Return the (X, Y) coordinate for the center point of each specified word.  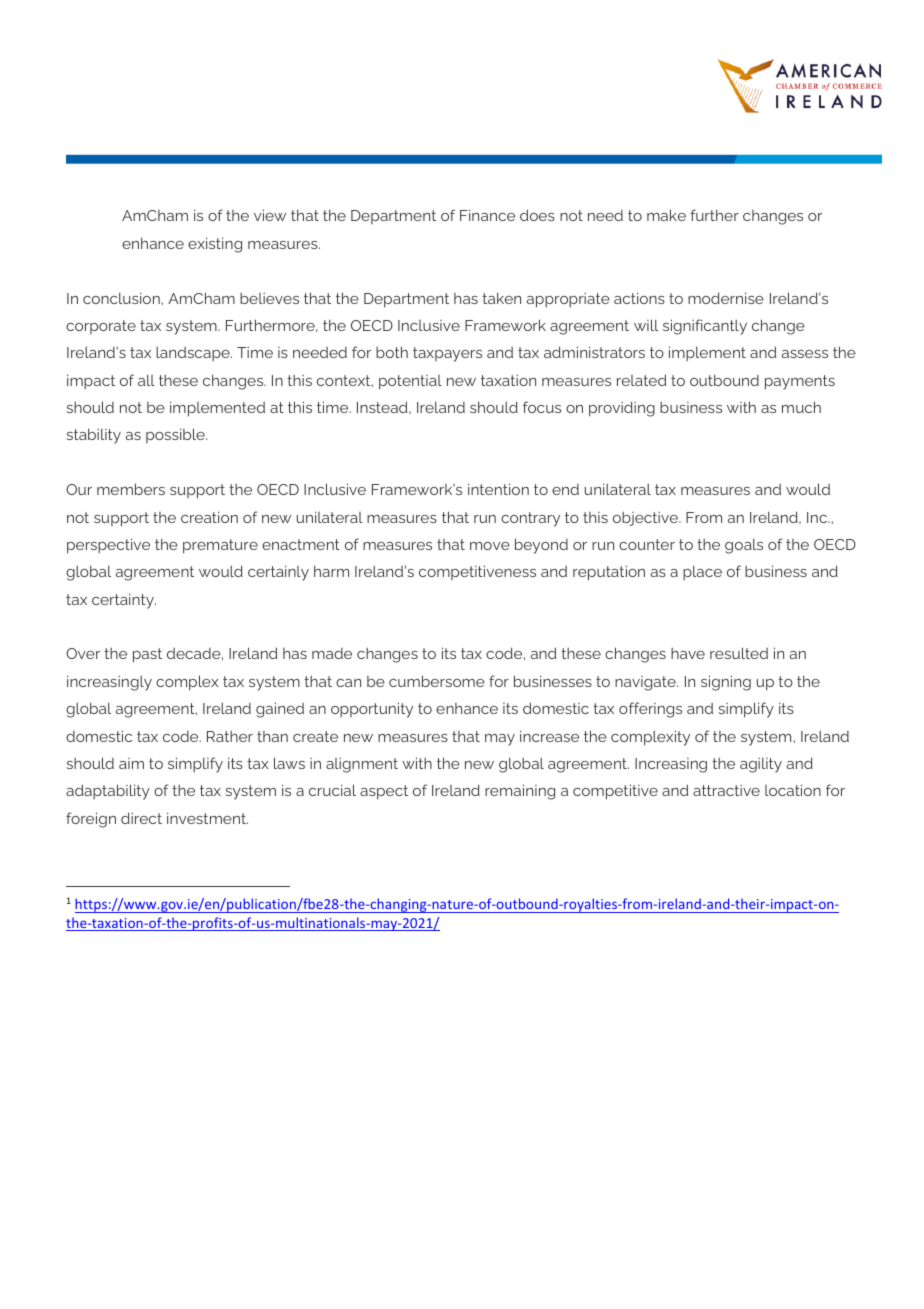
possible (176, 435)
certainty (124, 601)
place (702, 572)
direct (141, 818)
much (801, 407)
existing (215, 245)
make (666, 215)
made (332, 653)
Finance (487, 215)
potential (410, 382)
